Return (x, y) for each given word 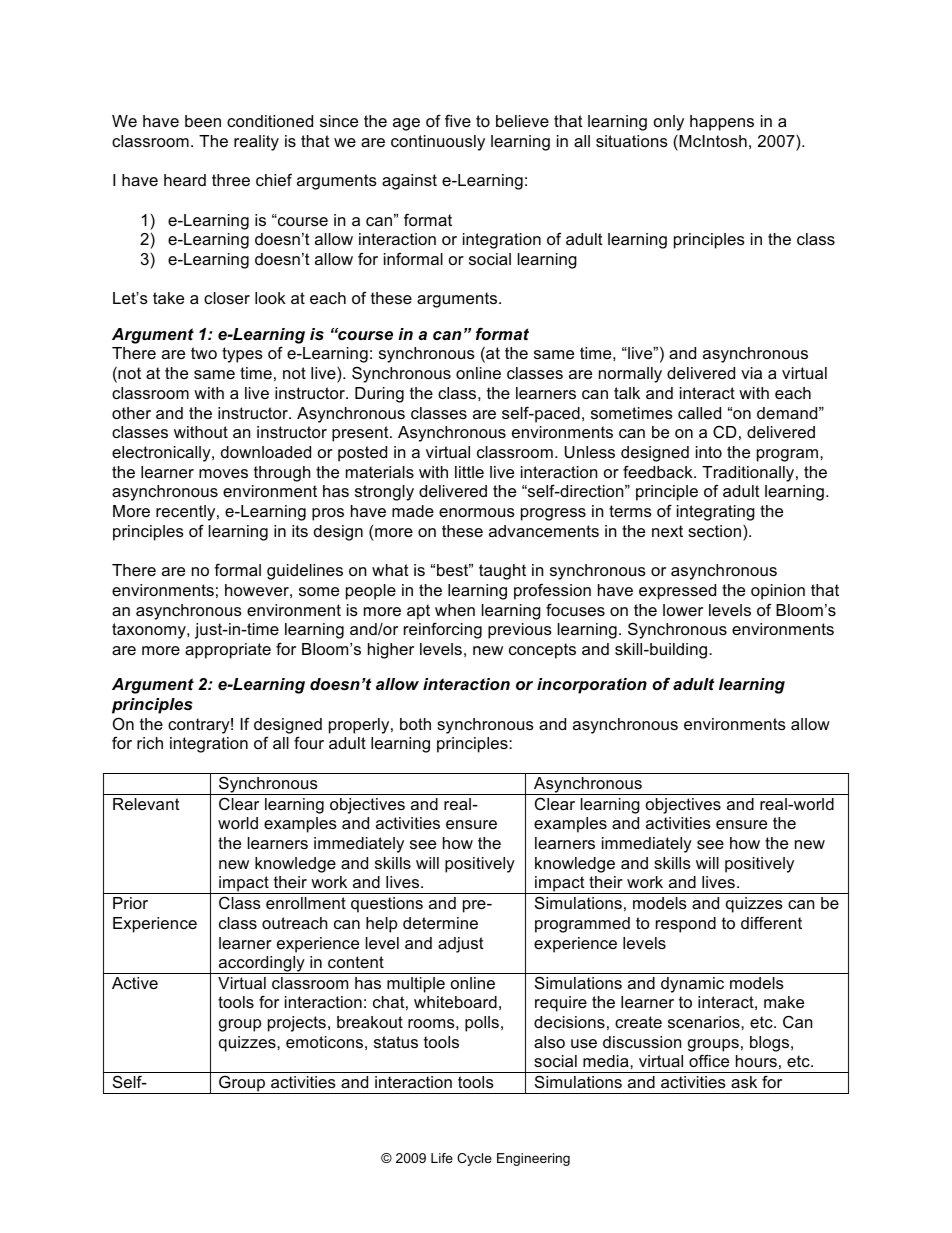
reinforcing (443, 630)
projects (297, 1024)
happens (722, 123)
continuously (438, 143)
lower (683, 610)
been (203, 121)
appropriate (228, 651)
